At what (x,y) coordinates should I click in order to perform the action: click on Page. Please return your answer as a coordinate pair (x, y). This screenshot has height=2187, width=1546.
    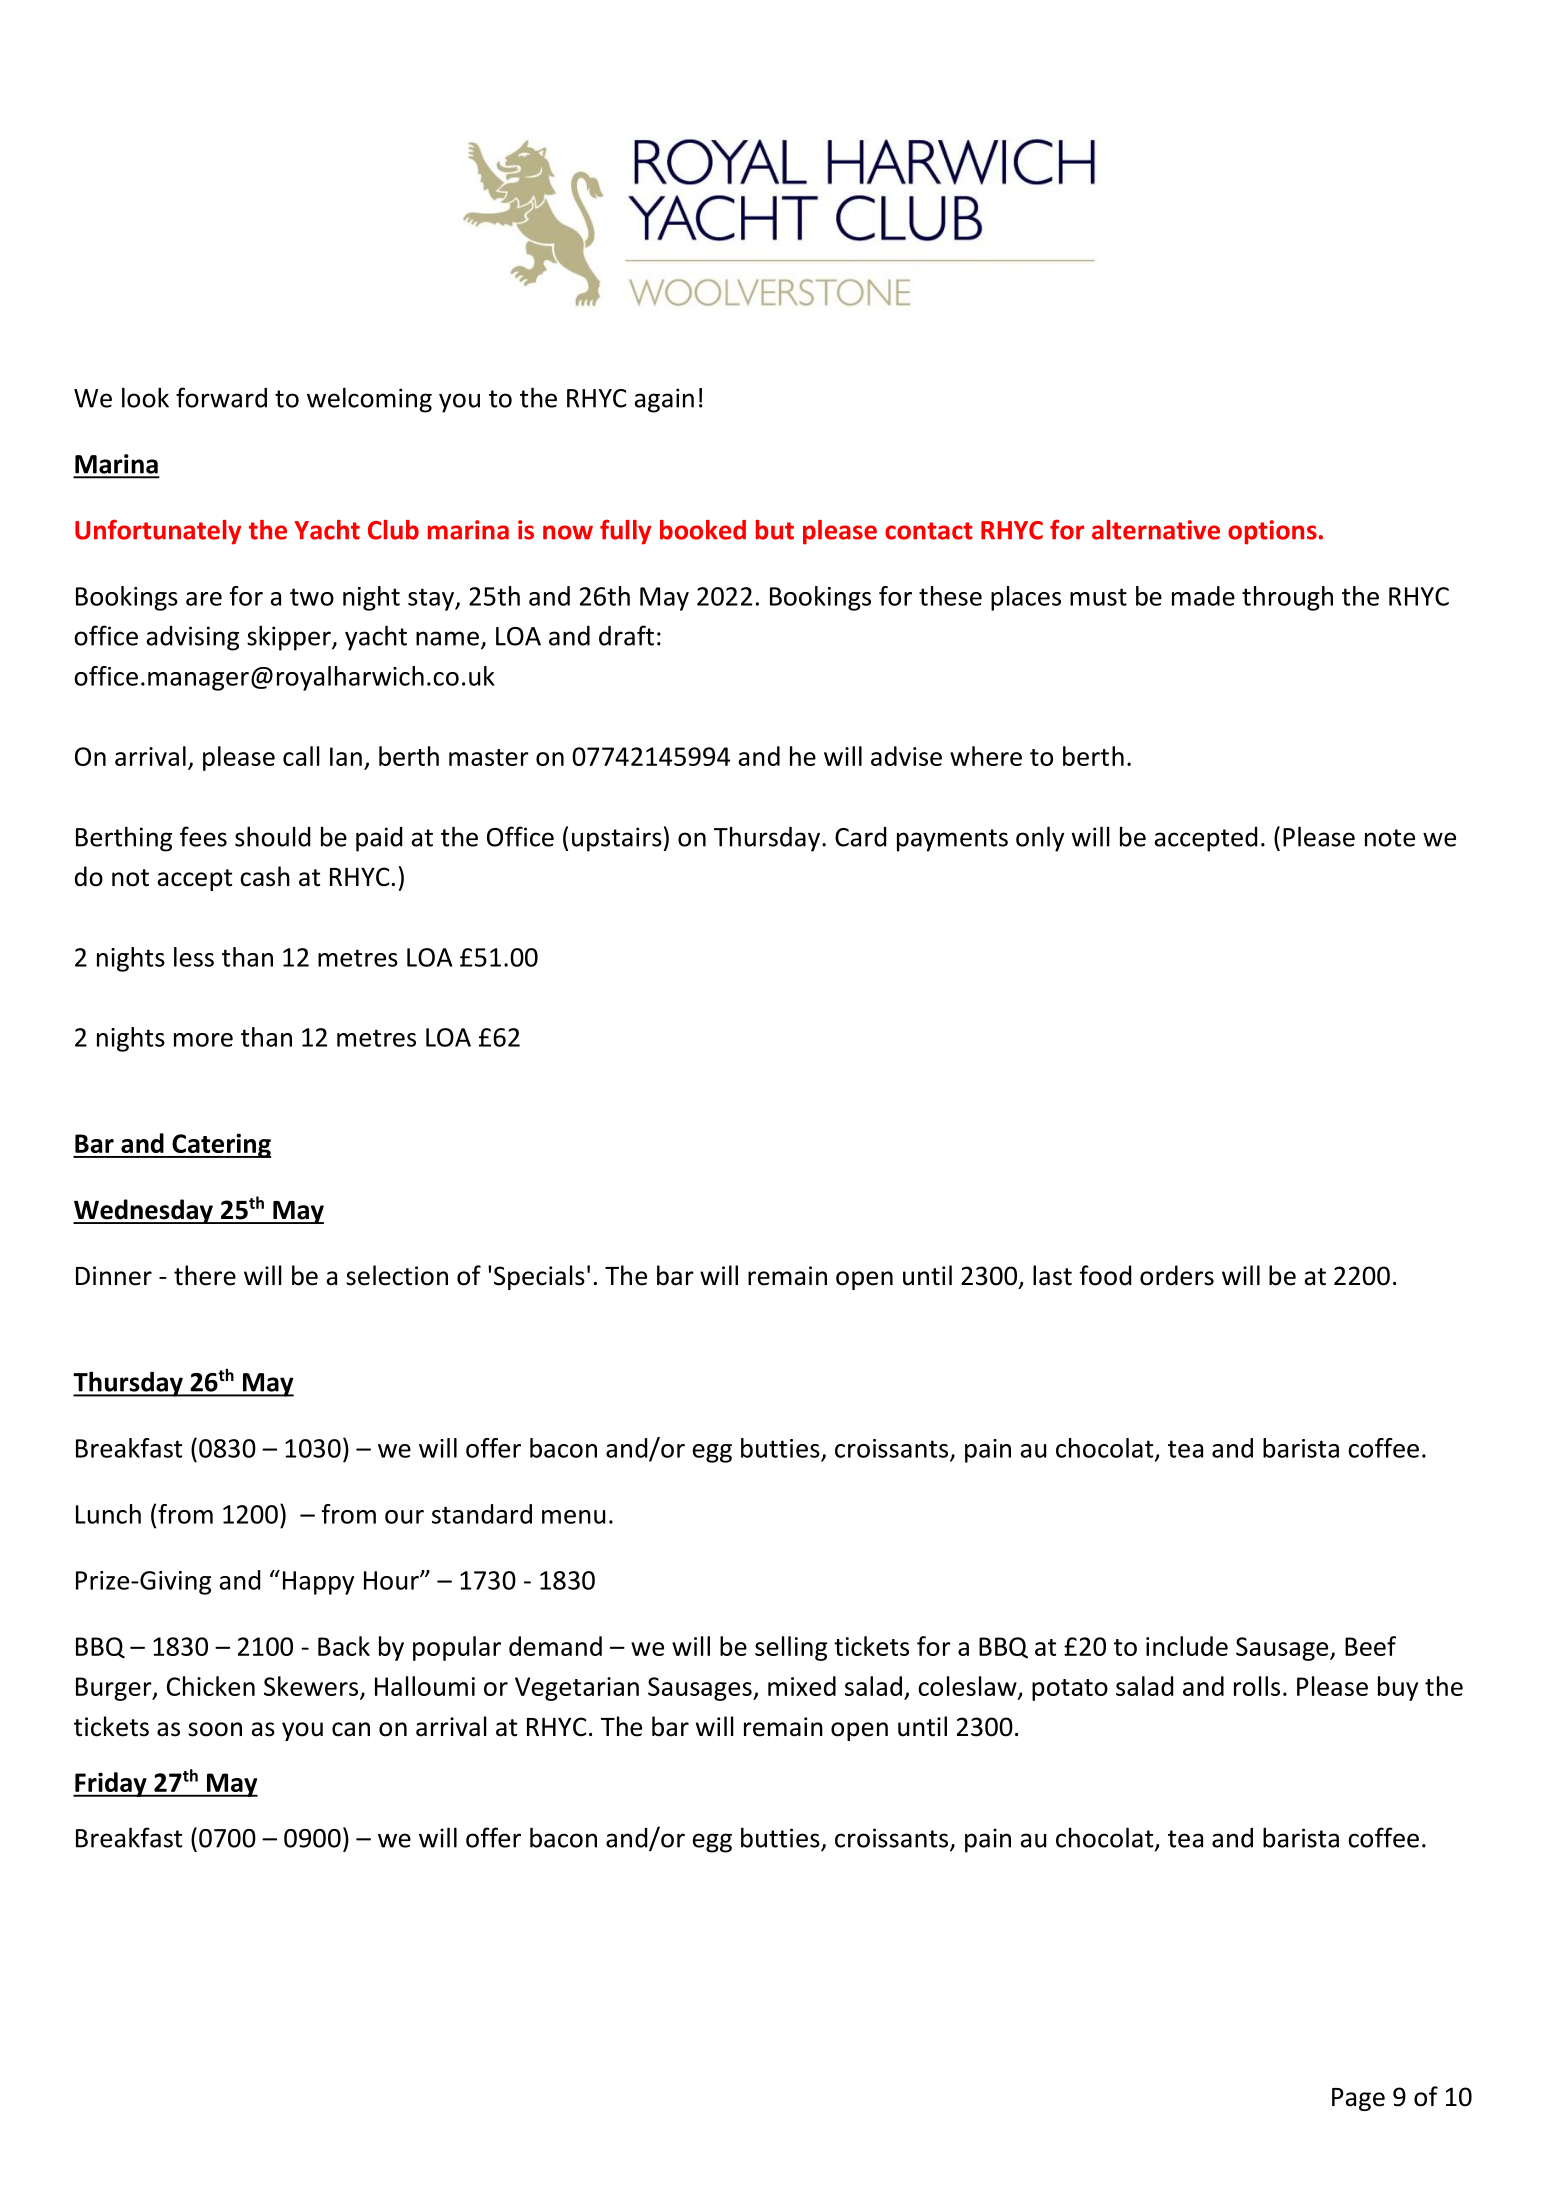
    Looking at the image, I should click on (1358, 2099).
